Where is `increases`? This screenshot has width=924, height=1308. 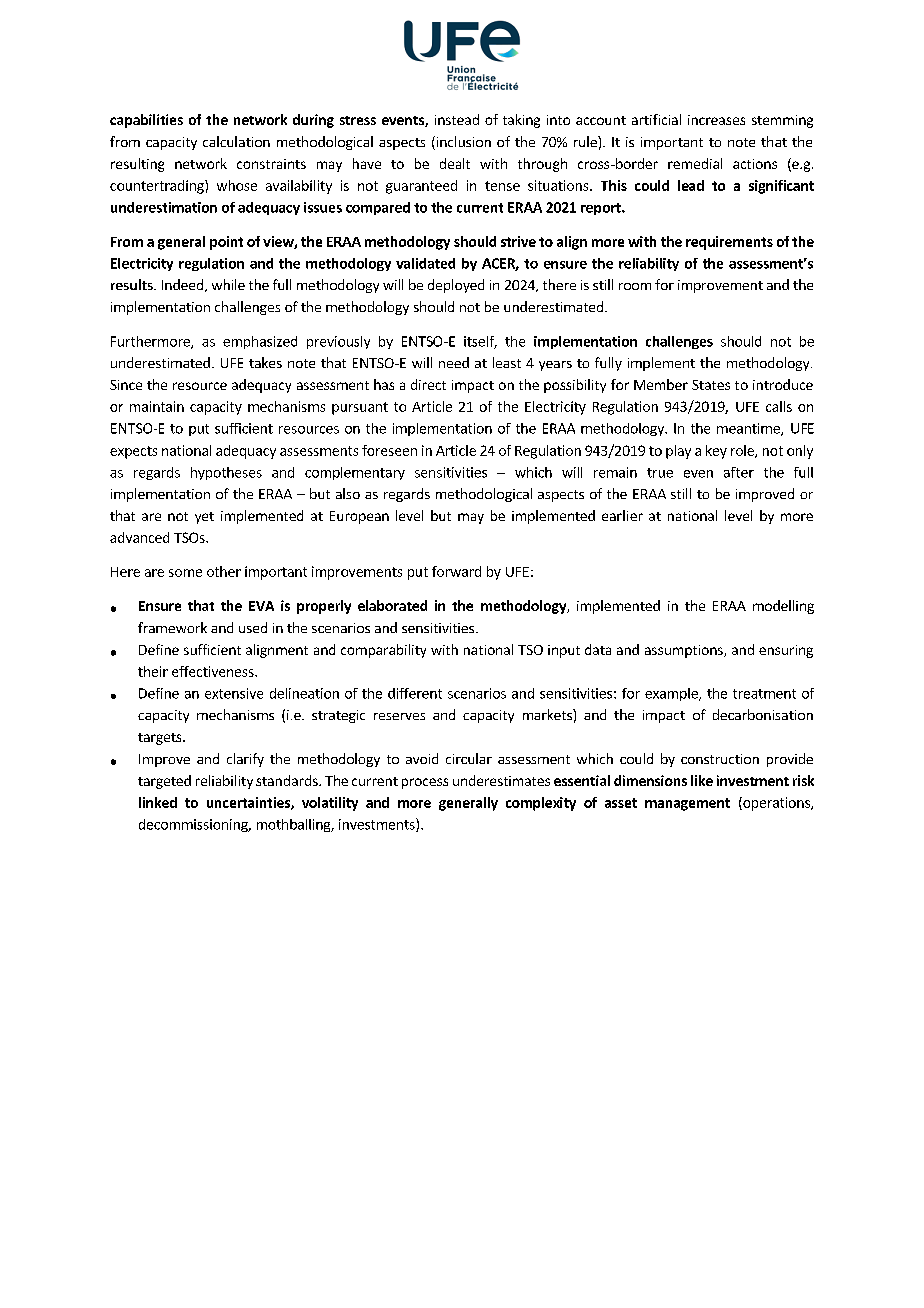
increases is located at coordinates (716, 120).
